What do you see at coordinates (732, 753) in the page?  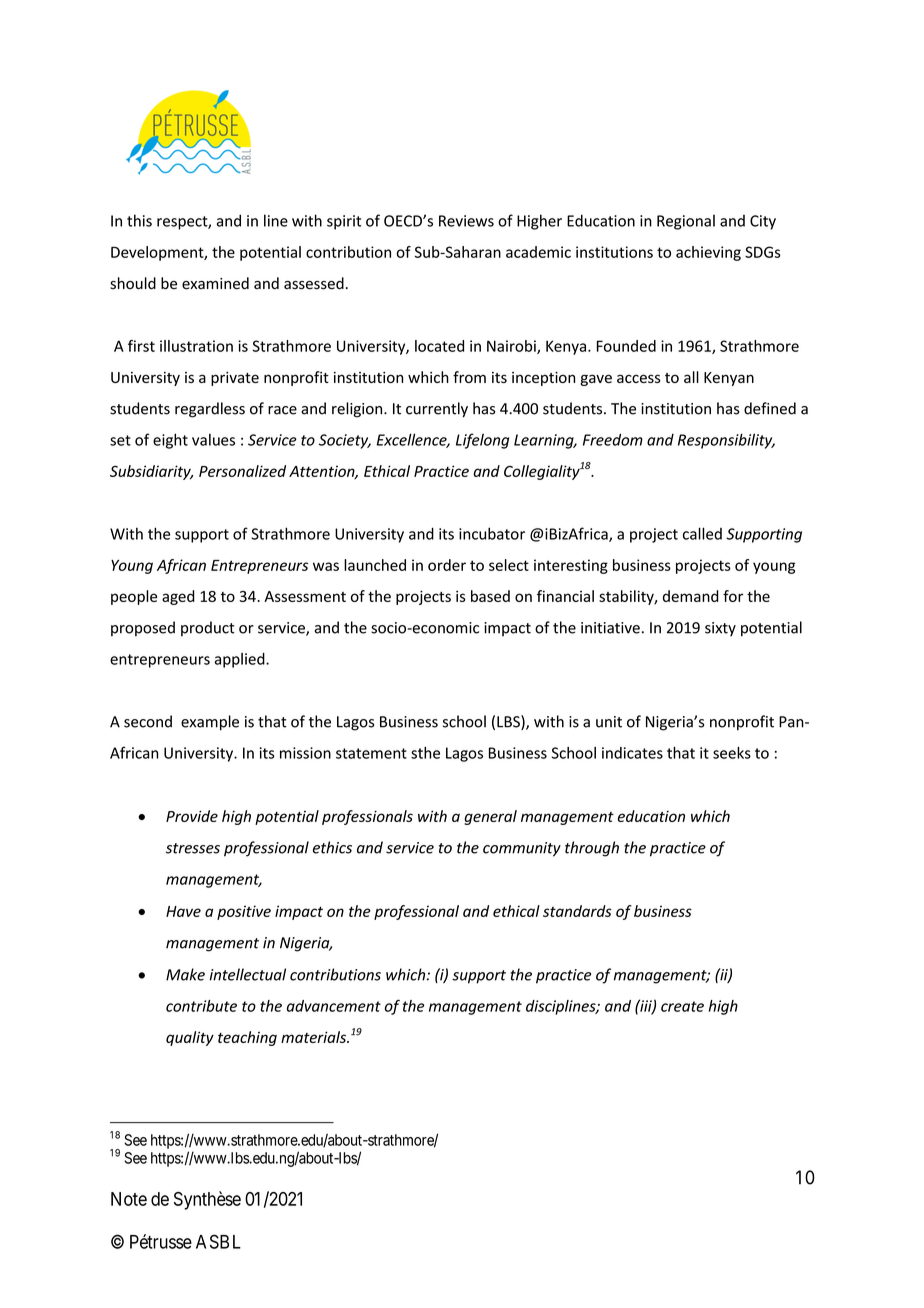 I see `seeks` at bounding box center [732, 753].
